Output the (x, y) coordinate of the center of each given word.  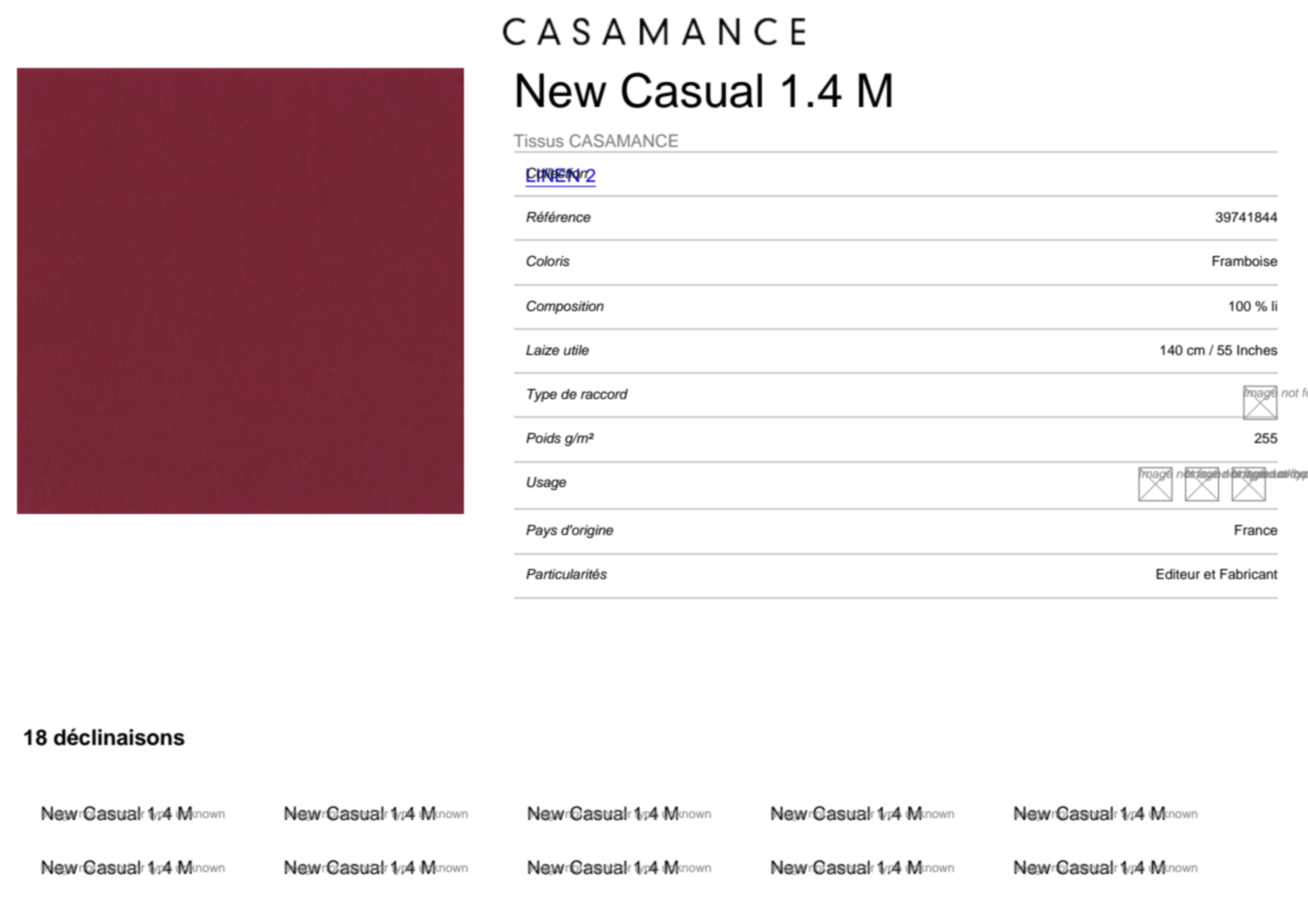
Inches (1257, 350)
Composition (565, 307)
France (1256, 530)
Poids (543, 438)
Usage (546, 483)
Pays (541, 531)
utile (576, 350)
